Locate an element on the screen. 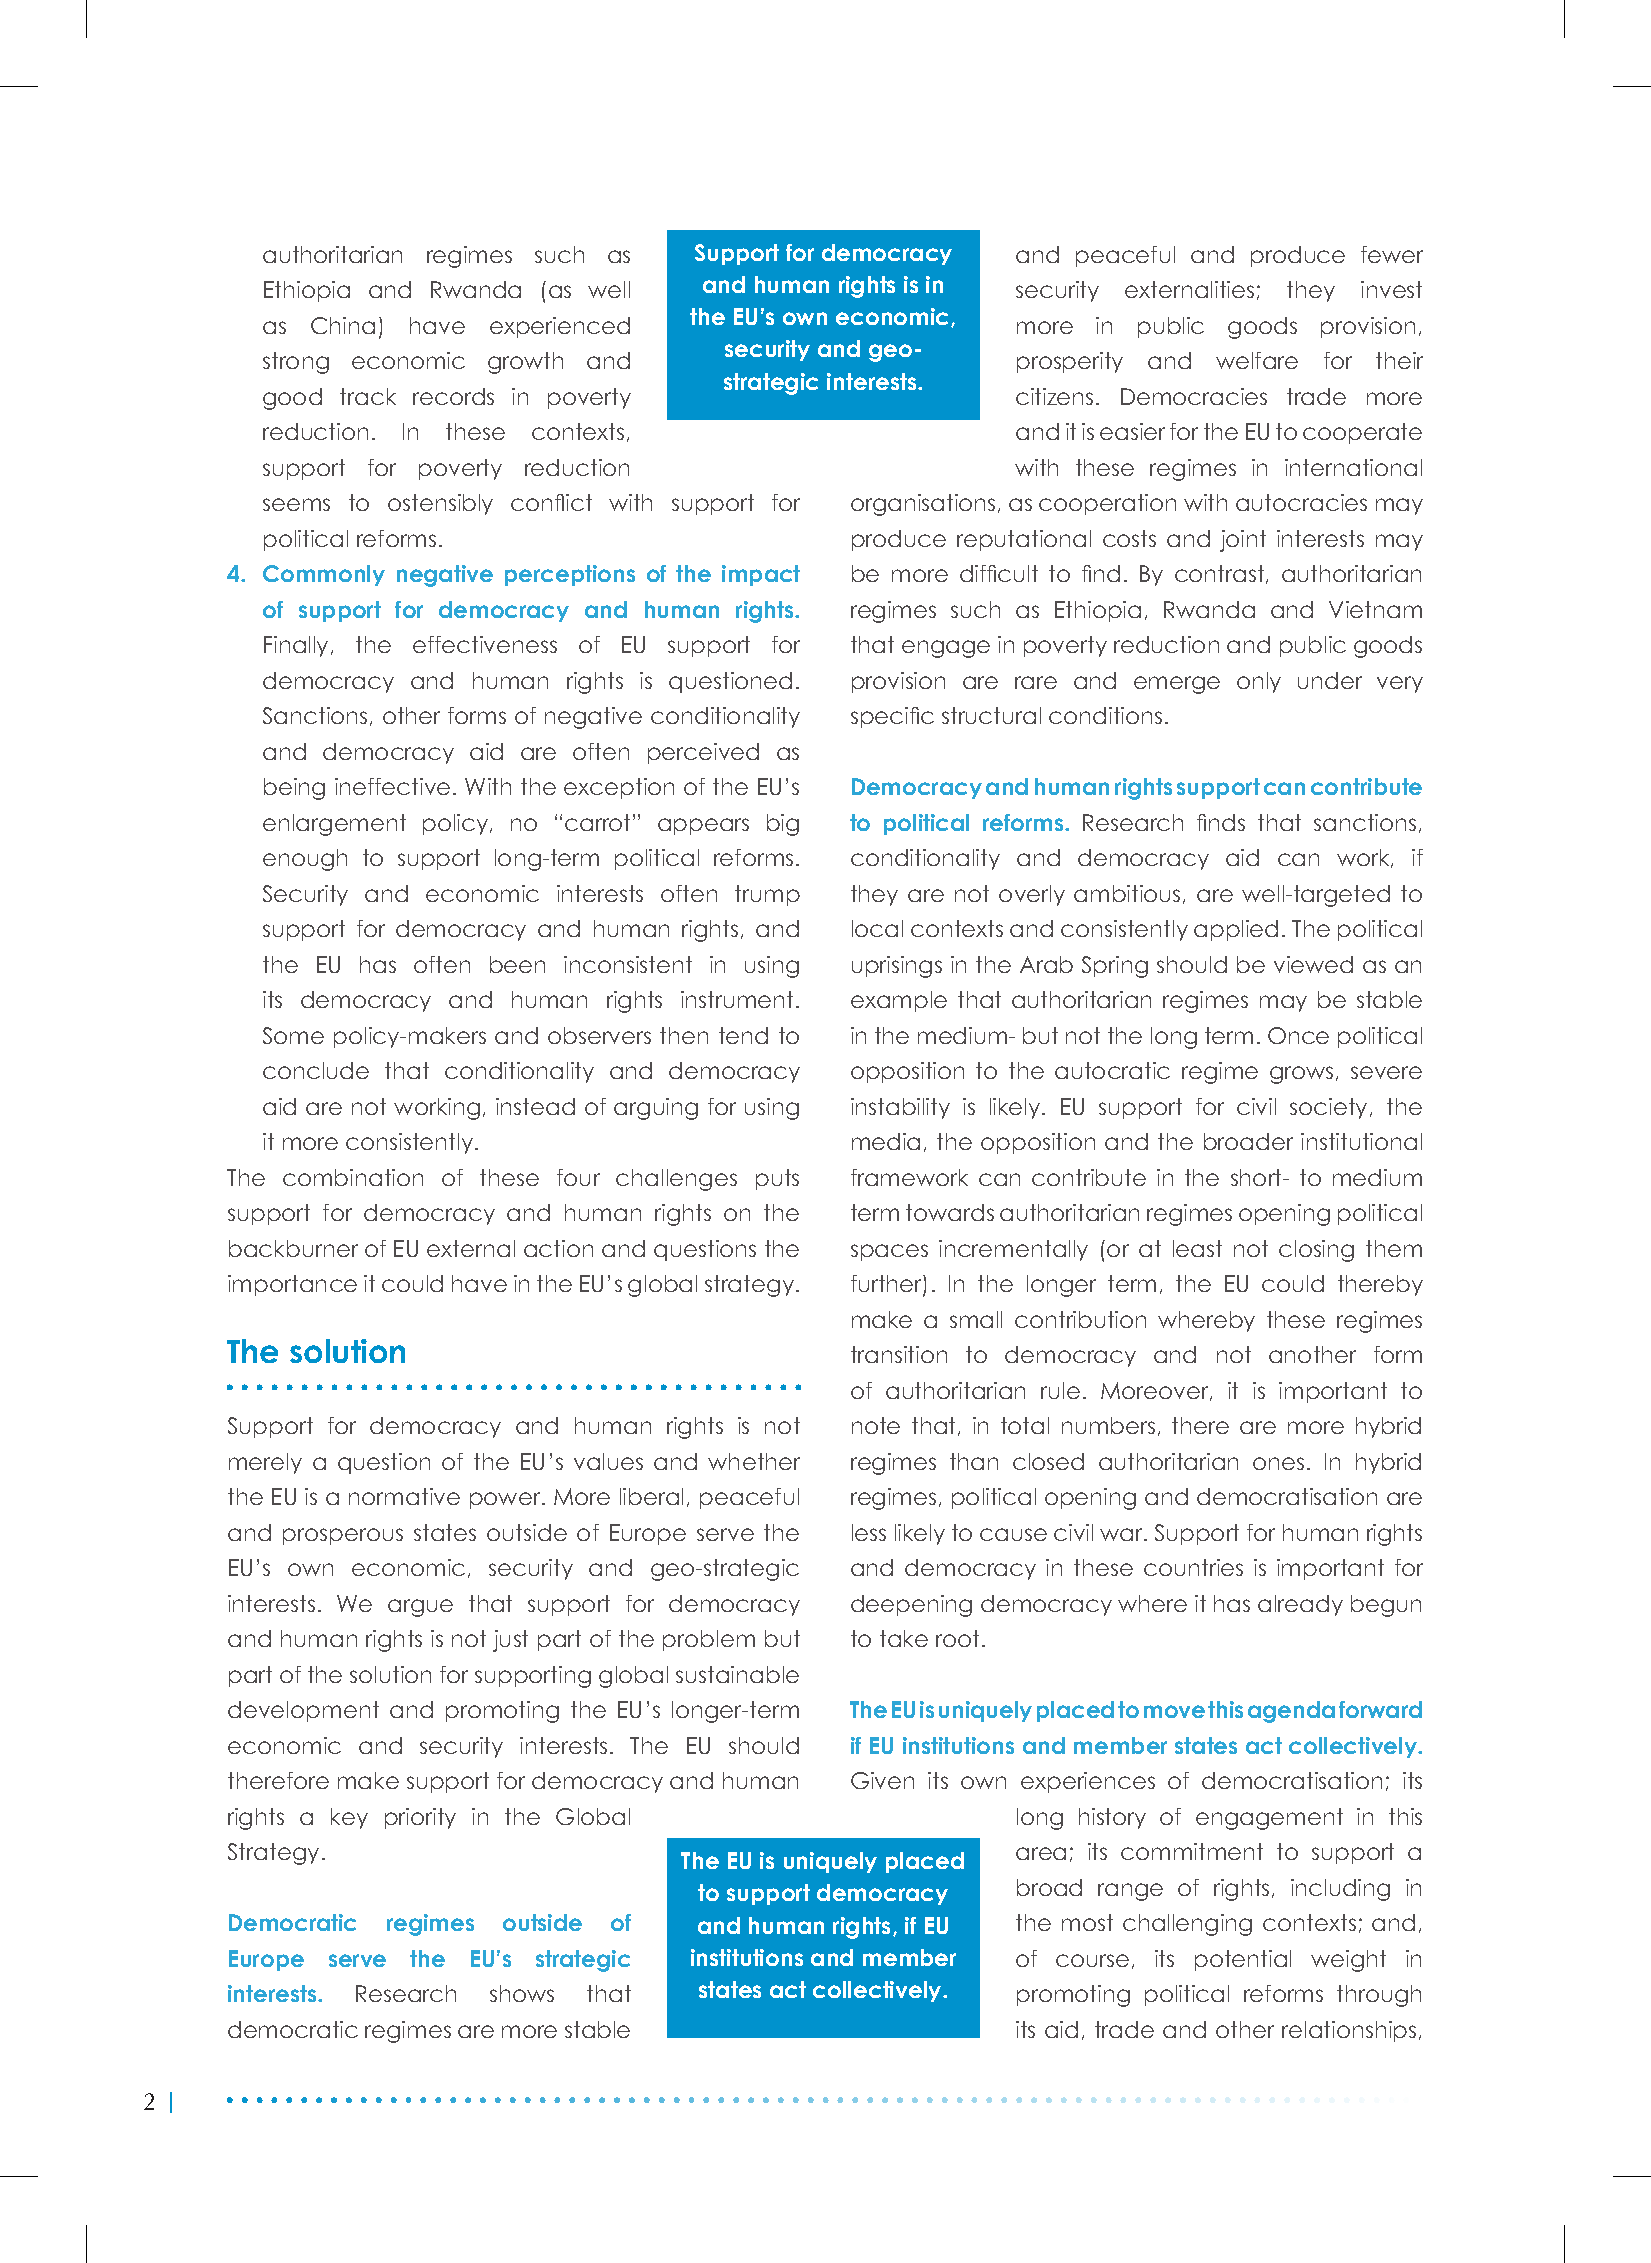 This screenshot has height=2263, width=1651. transition is located at coordinates (899, 1354).
